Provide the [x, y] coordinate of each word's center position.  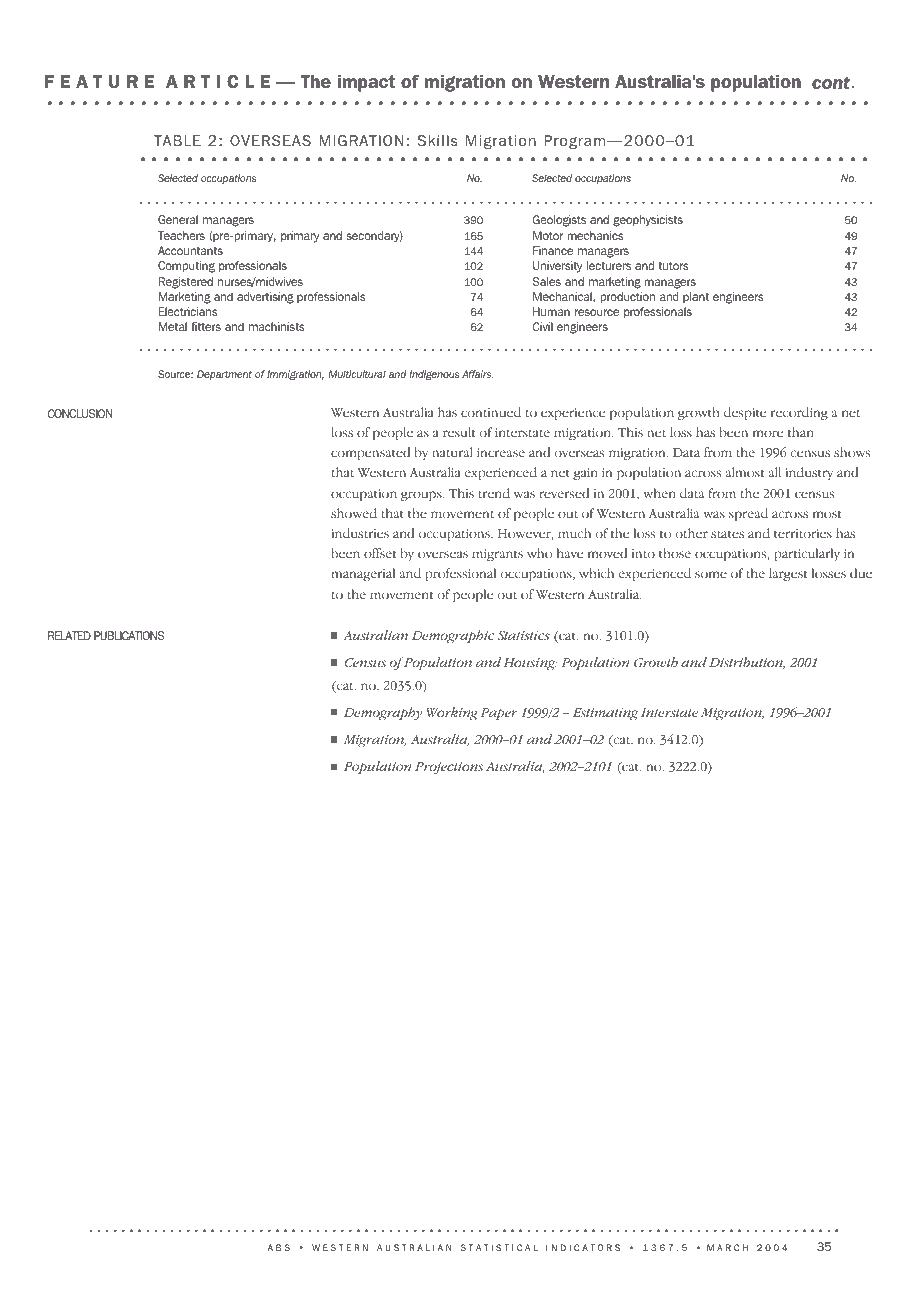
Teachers [181, 235]
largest [788, 574]
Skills [437, 140]
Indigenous [434, 375]
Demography [383, 714]
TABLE [177, 140]
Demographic [453, 637]
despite [745, 413]
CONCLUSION [80, 413]
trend [494, 493]
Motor [548, 235]
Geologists [559, 221]
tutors [674, 266]
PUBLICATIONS [129, 635]
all [775, 472]
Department [224, 375]
